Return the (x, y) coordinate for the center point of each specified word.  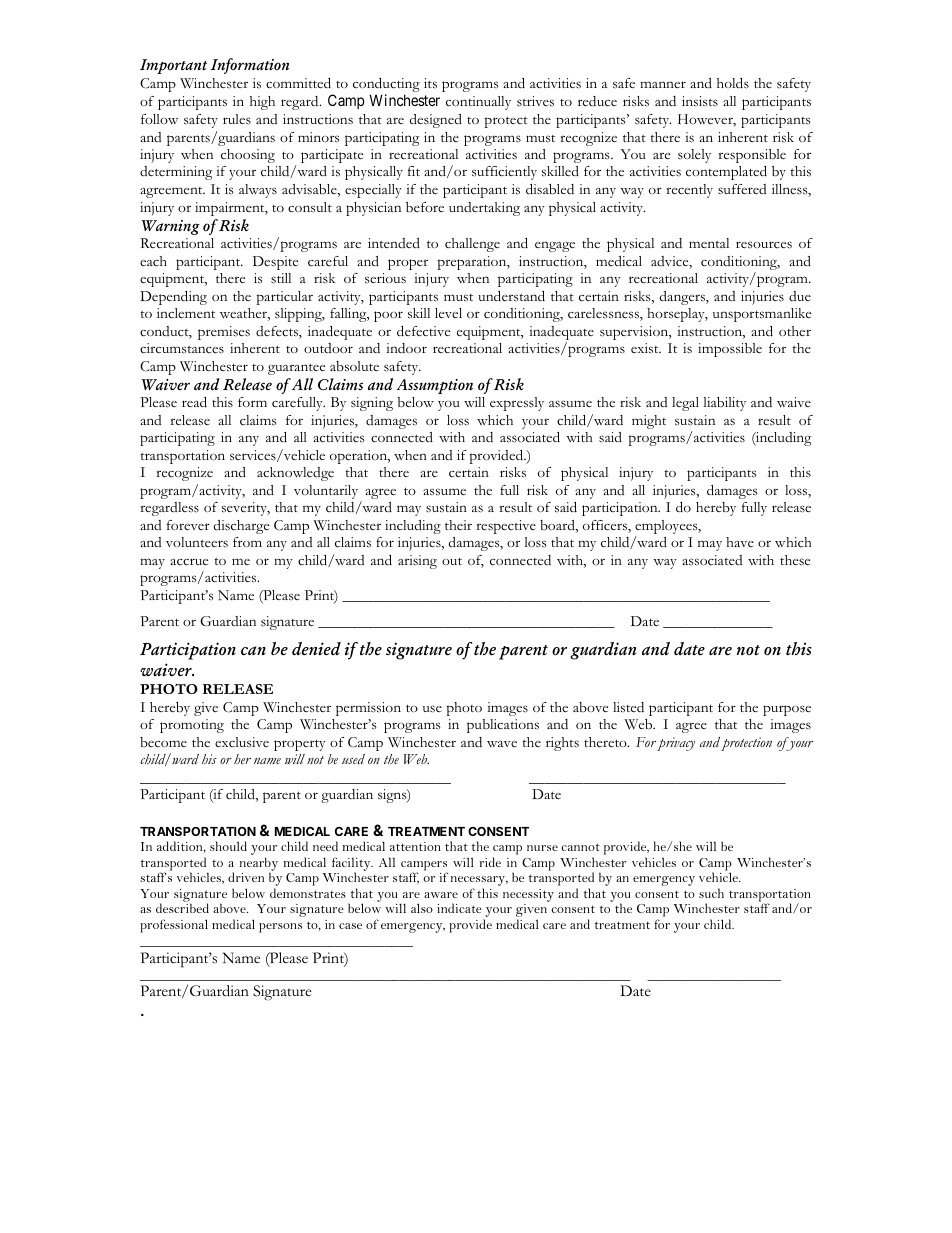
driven (246, 877)
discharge (241, 527)
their (458, 525)
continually (478, 103)
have (740, 542)
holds (733, 83)
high (262, 103)
